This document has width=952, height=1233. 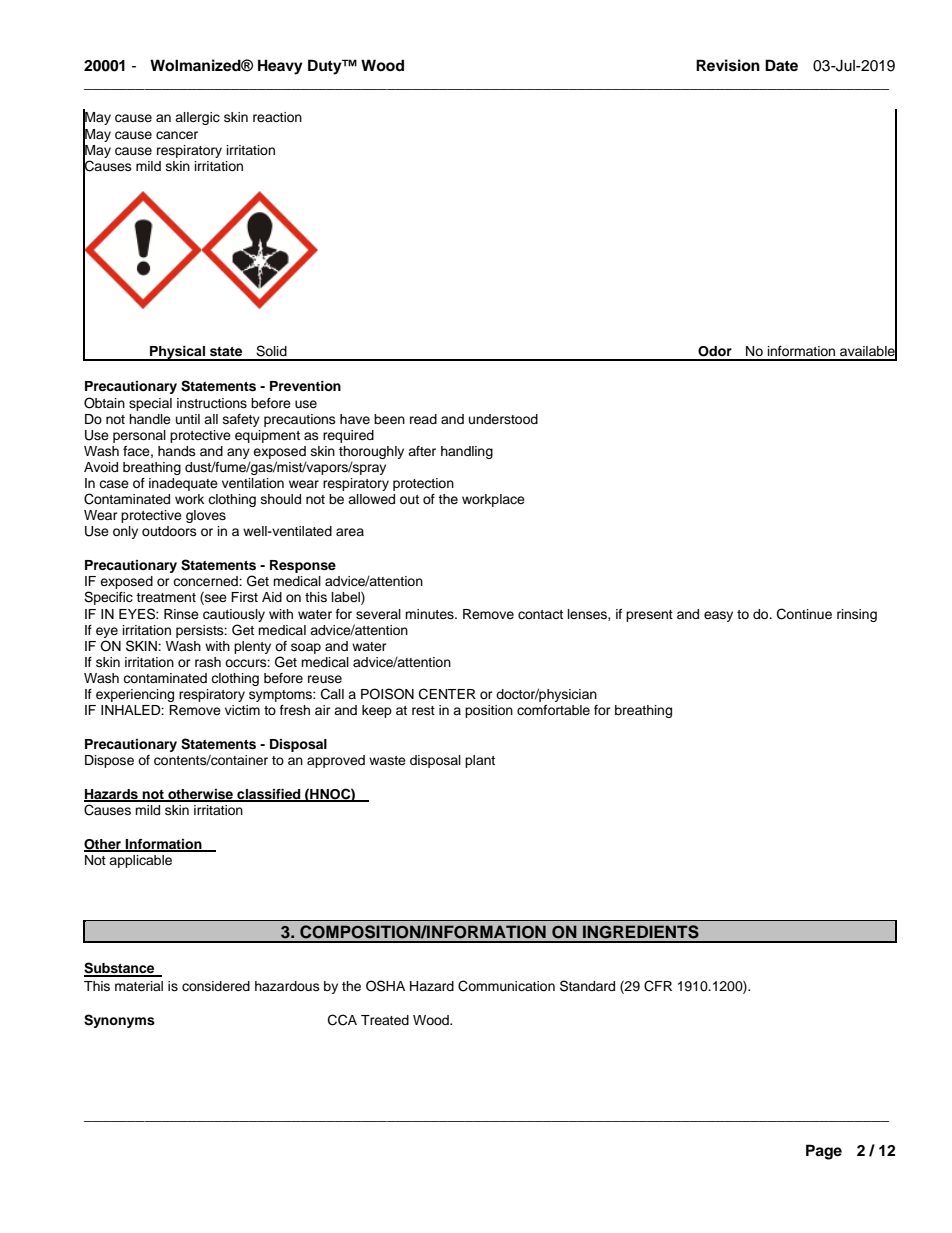 What do you see at coordinates (326, 67) in the document?
I see `Duty` at bounding box center [326, 67].
